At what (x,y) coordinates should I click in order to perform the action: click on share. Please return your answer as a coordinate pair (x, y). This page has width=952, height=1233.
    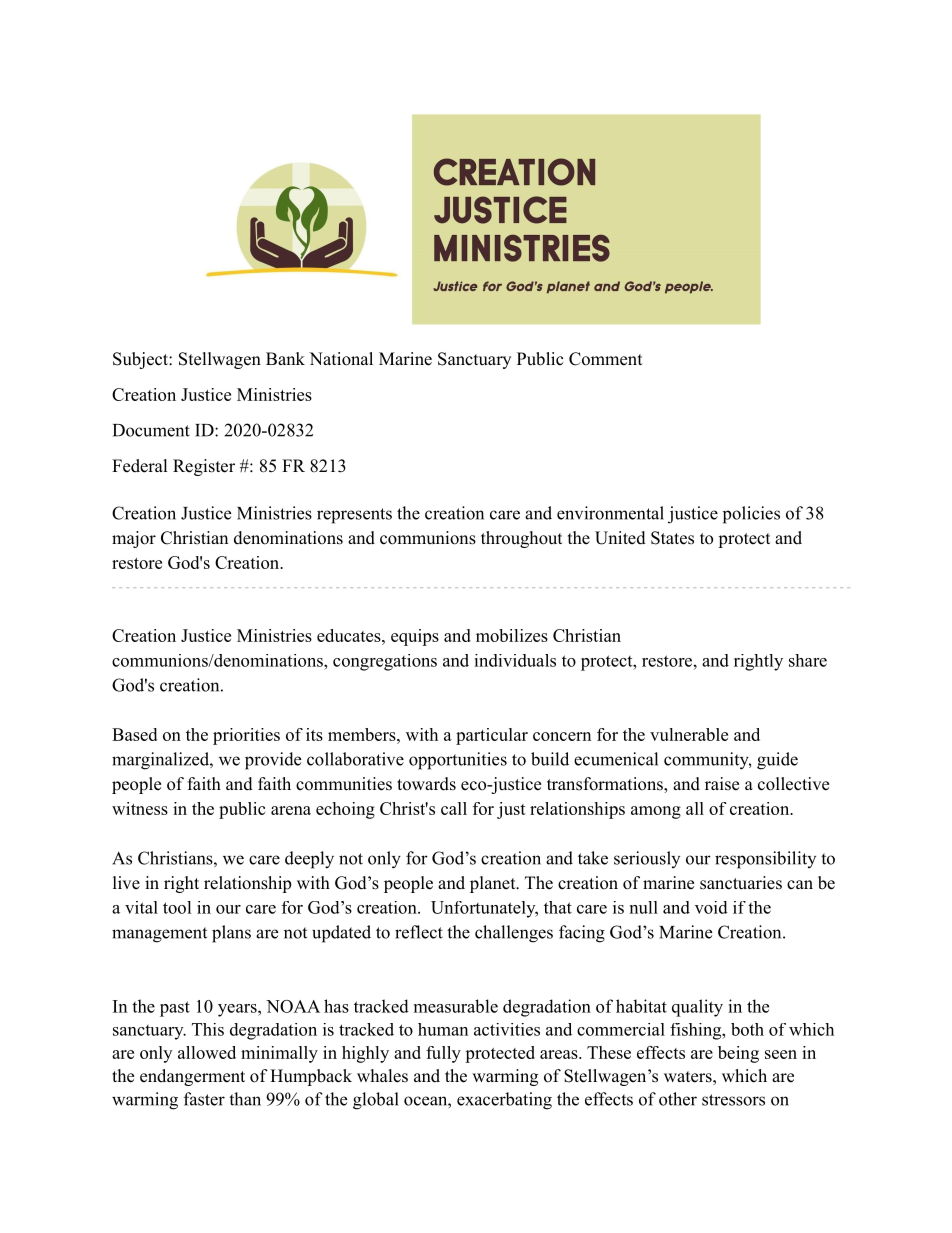
    Looking at the image, I should click on (808, 660).
